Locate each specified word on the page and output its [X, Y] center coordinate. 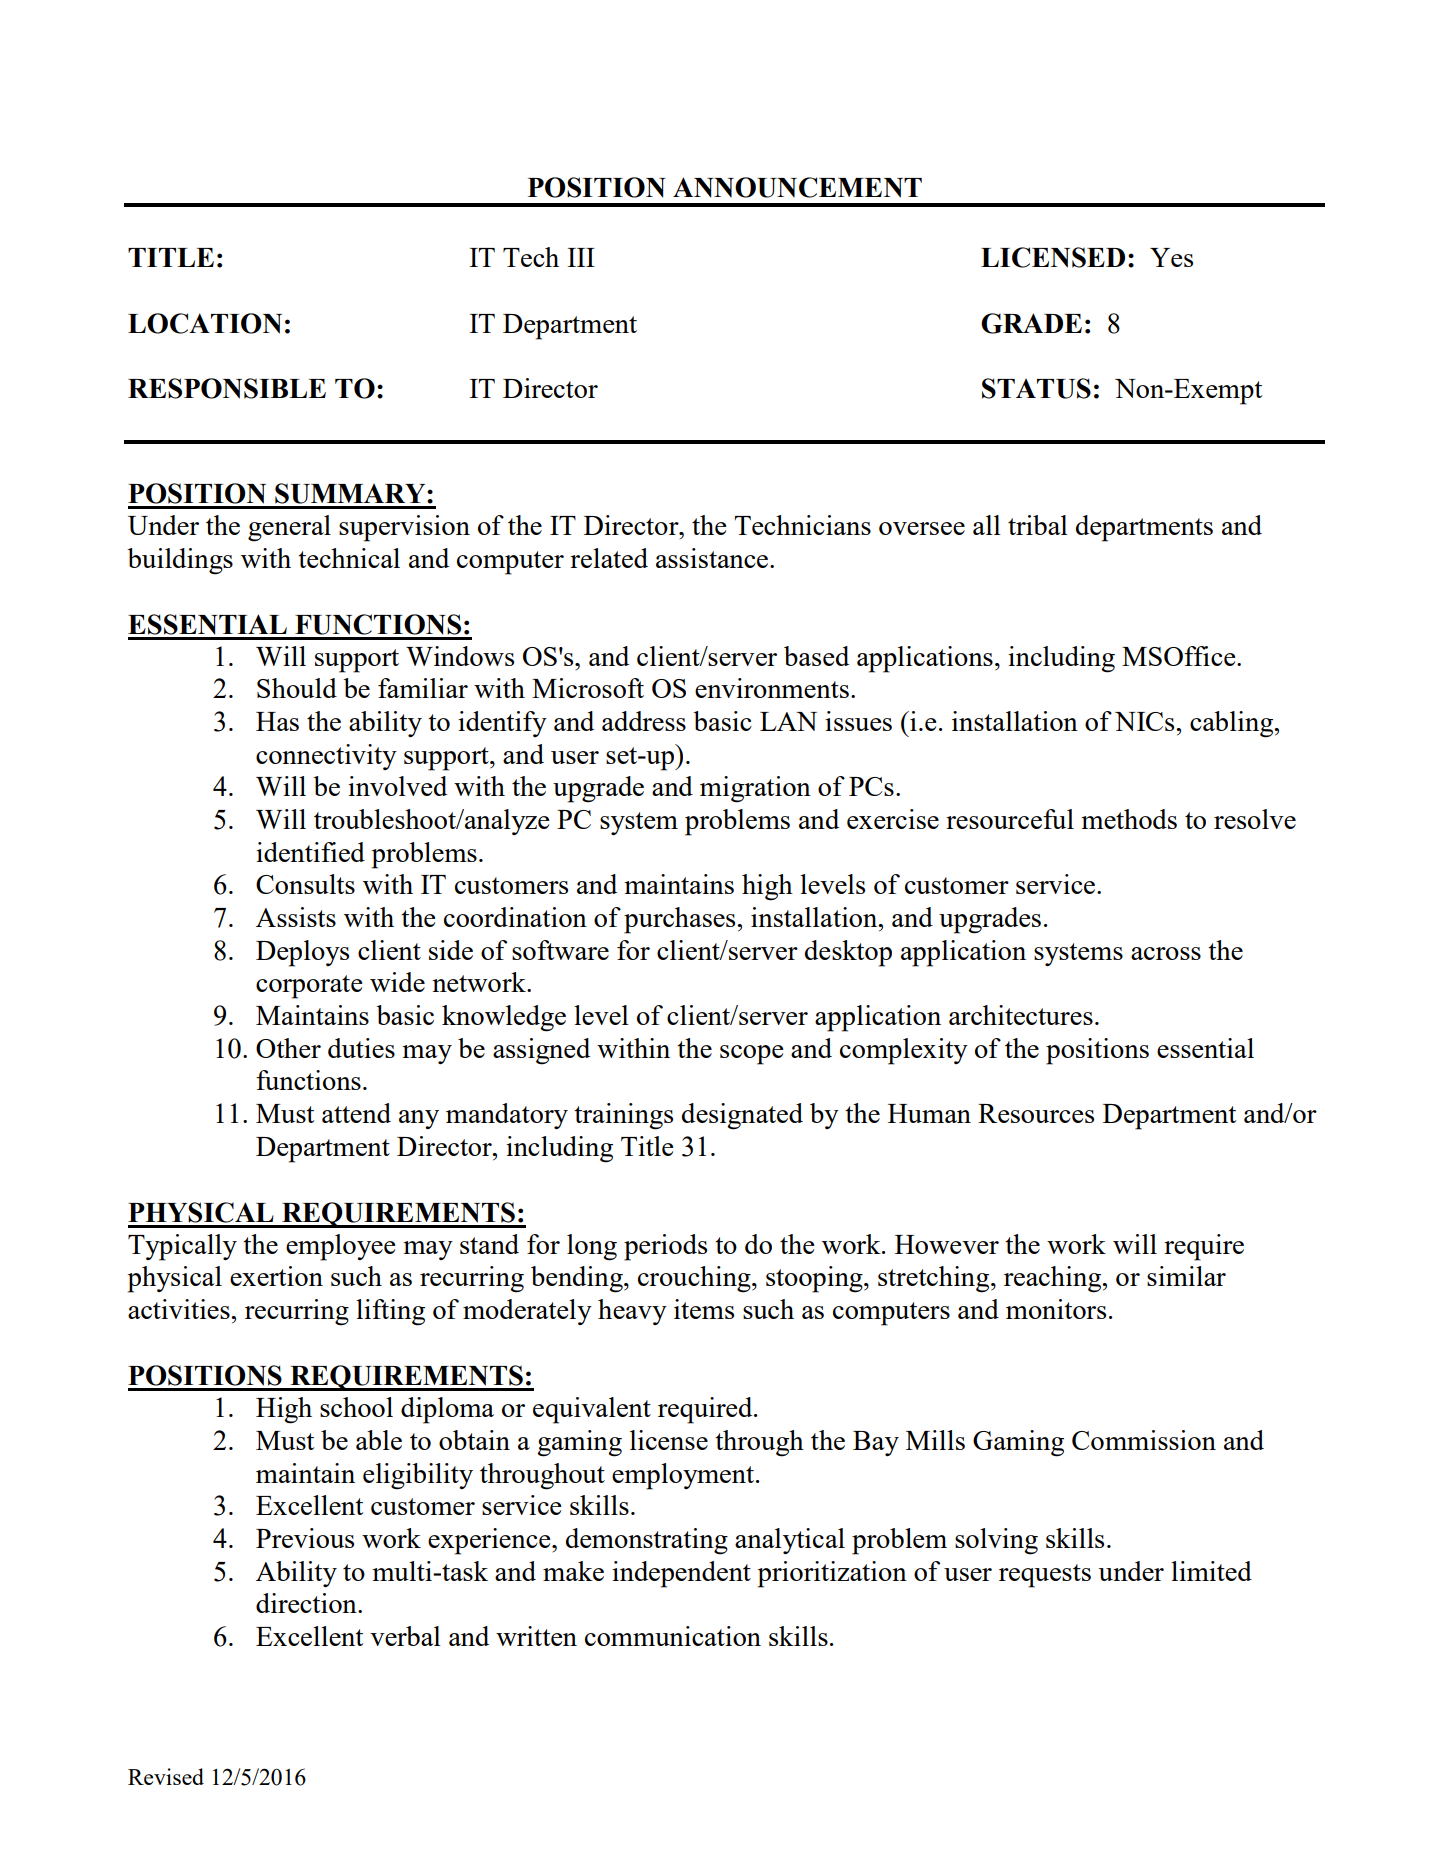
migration [755, 789]
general [289, 528]
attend [356, 1113]
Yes [1171, 257]
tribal [1038, 525]
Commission [1144, 1440]
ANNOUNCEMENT [797, 187]
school [356, 1407]
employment [683, 1476]
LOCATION [205, 323]
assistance [713, 558]
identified [310, 852]
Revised [166, 1776]
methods [1129, 819]
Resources [1036, 1113]
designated [742, 1116]
